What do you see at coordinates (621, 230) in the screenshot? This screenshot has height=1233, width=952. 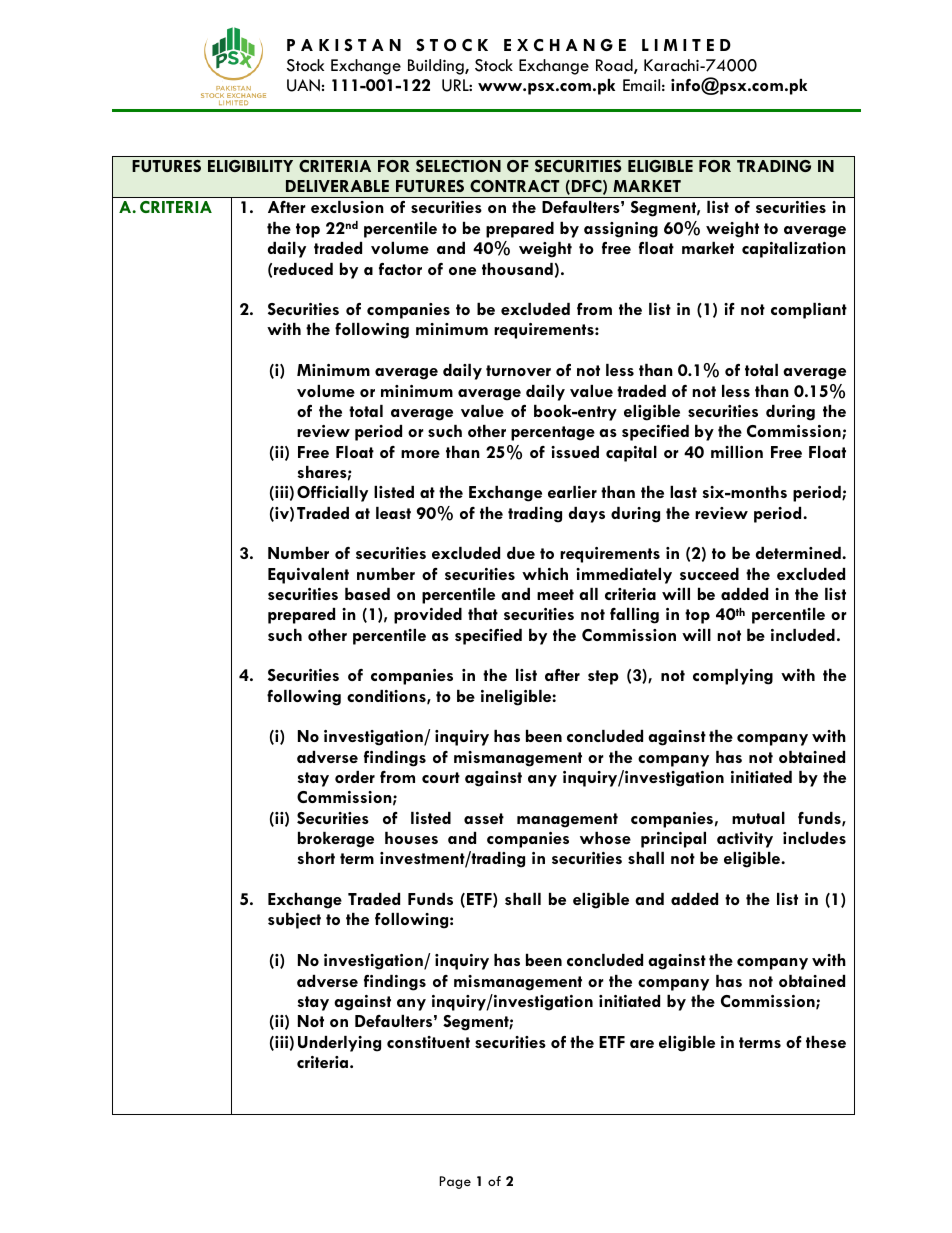 I see `assigning` at bounding box center [621, 230].
